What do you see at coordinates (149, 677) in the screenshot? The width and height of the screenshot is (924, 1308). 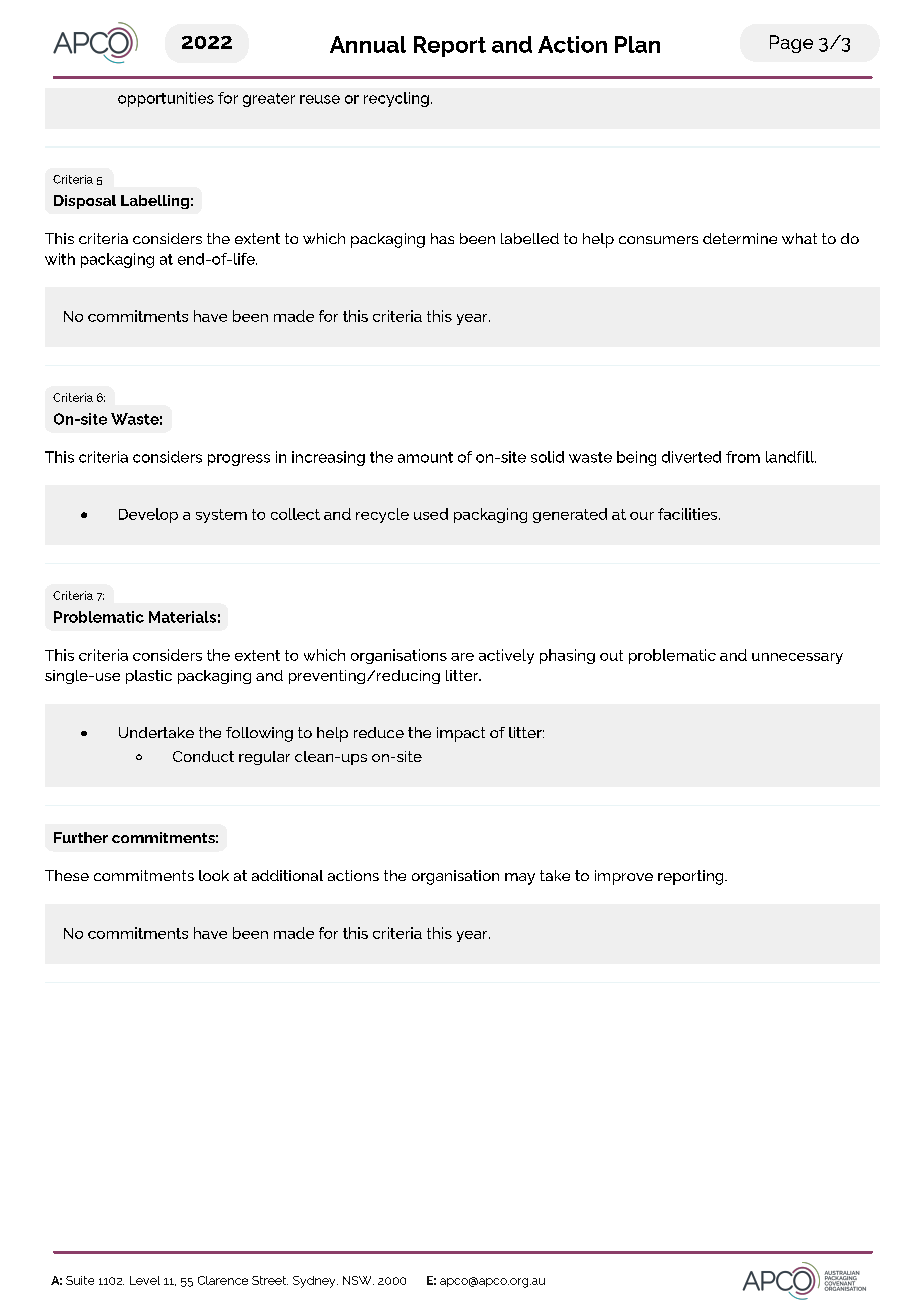 I see `plastic` at bounding box center [149, 677].
